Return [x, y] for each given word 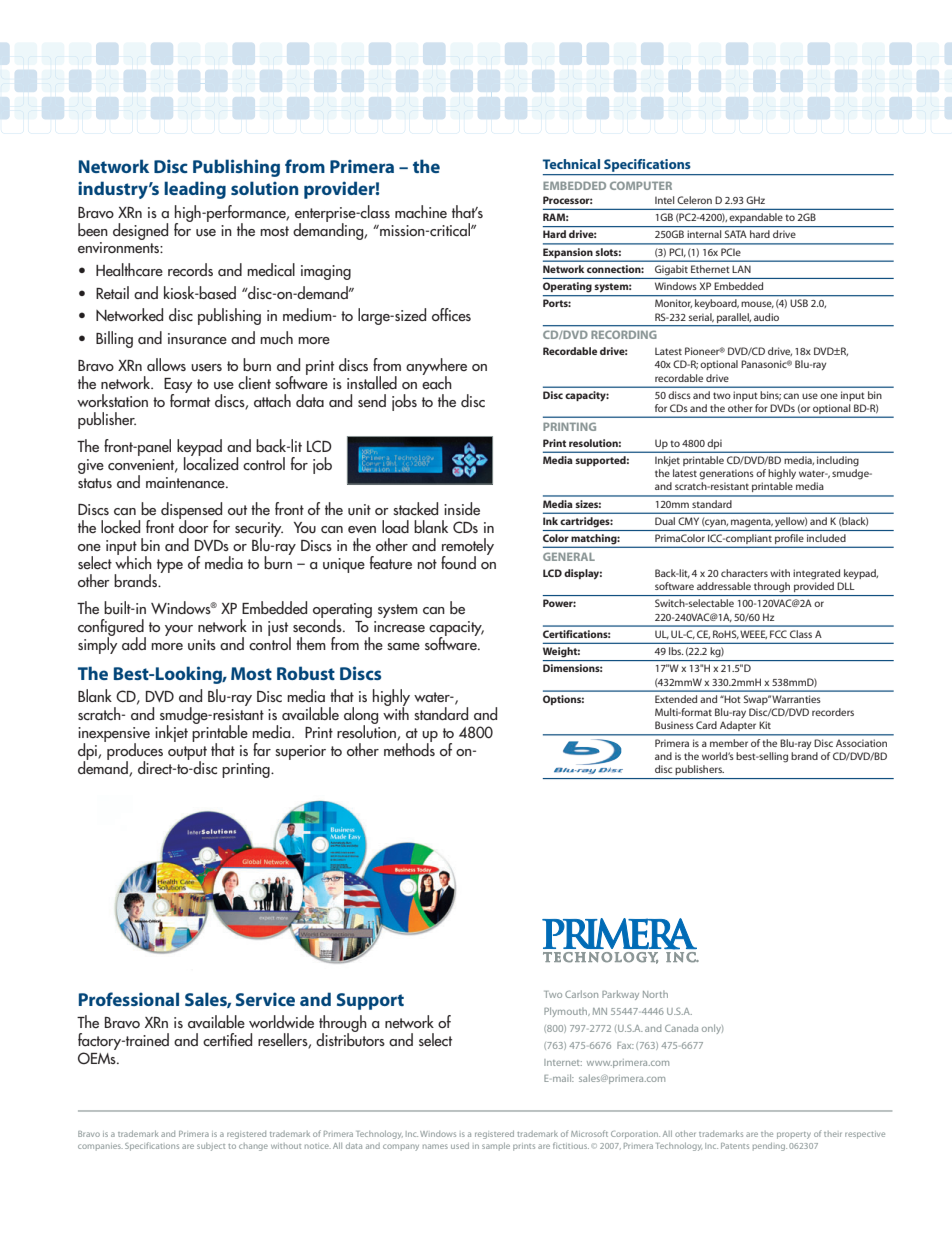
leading [195, 190]
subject [211, 1147]
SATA [736, 234]
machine [421, 211]
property [794, 1135]
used [460, 1146]
